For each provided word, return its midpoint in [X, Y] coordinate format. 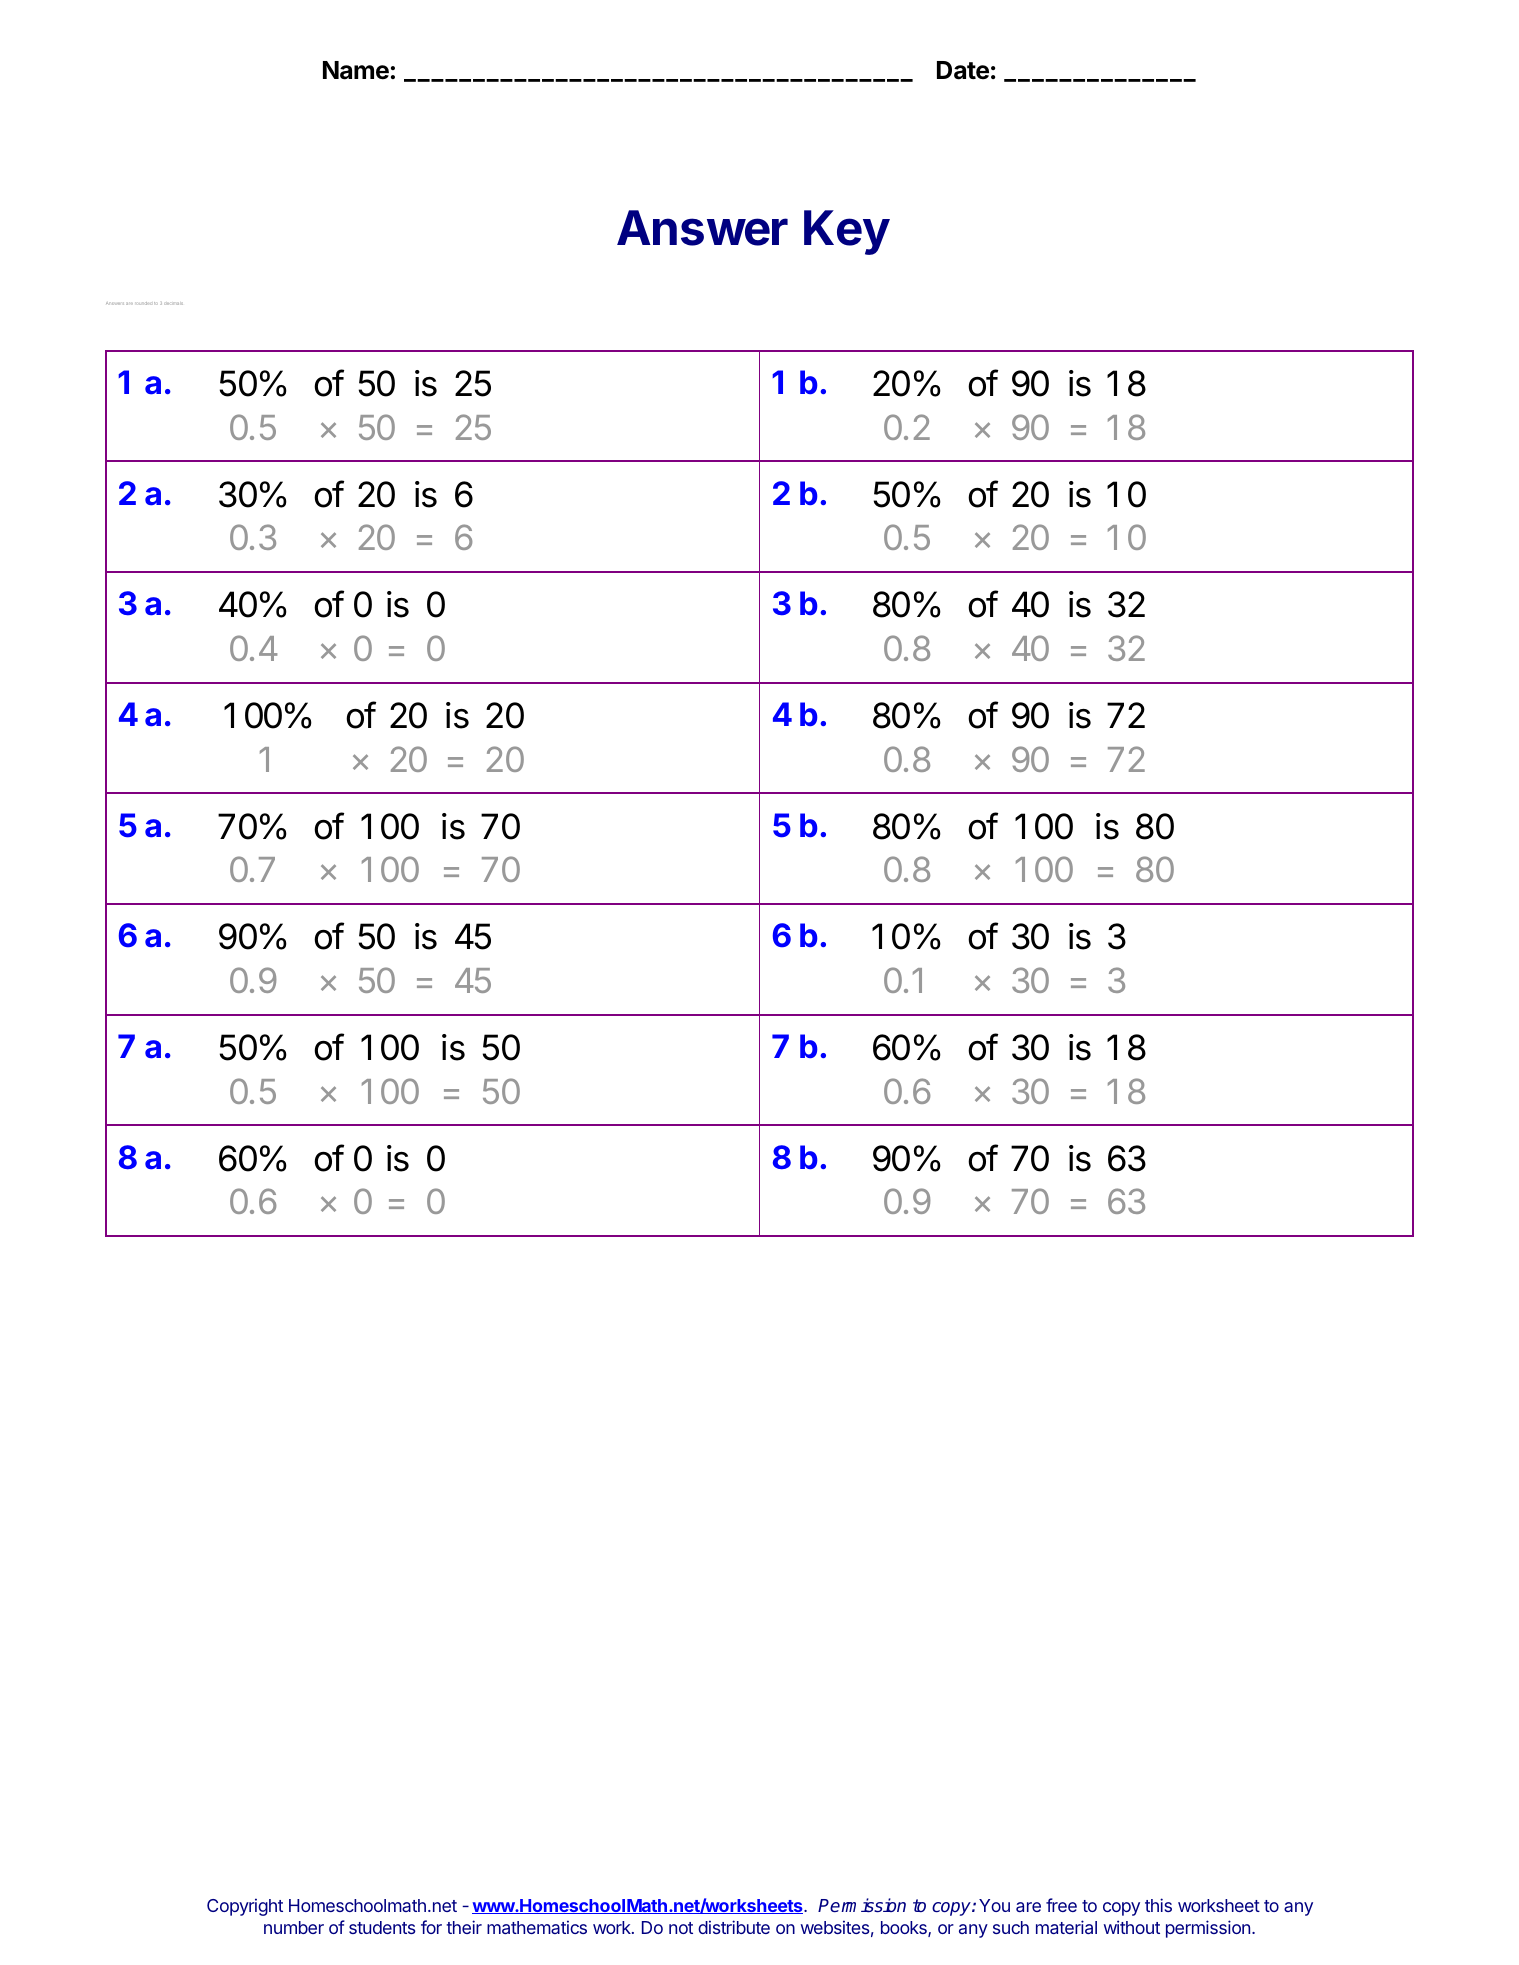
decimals [174, 304]
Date [963, 70]
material [1066, 1927]
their [464, 1927]
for [431, 1927]
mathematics [537, 1927]
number [294, 1927]
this [1158, 1905]
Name [356, 70]
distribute [734, 1927]
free [1061, 1905]
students [382, 1927]
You [994, 1905]
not [681, 1928]
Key [847, 232]
